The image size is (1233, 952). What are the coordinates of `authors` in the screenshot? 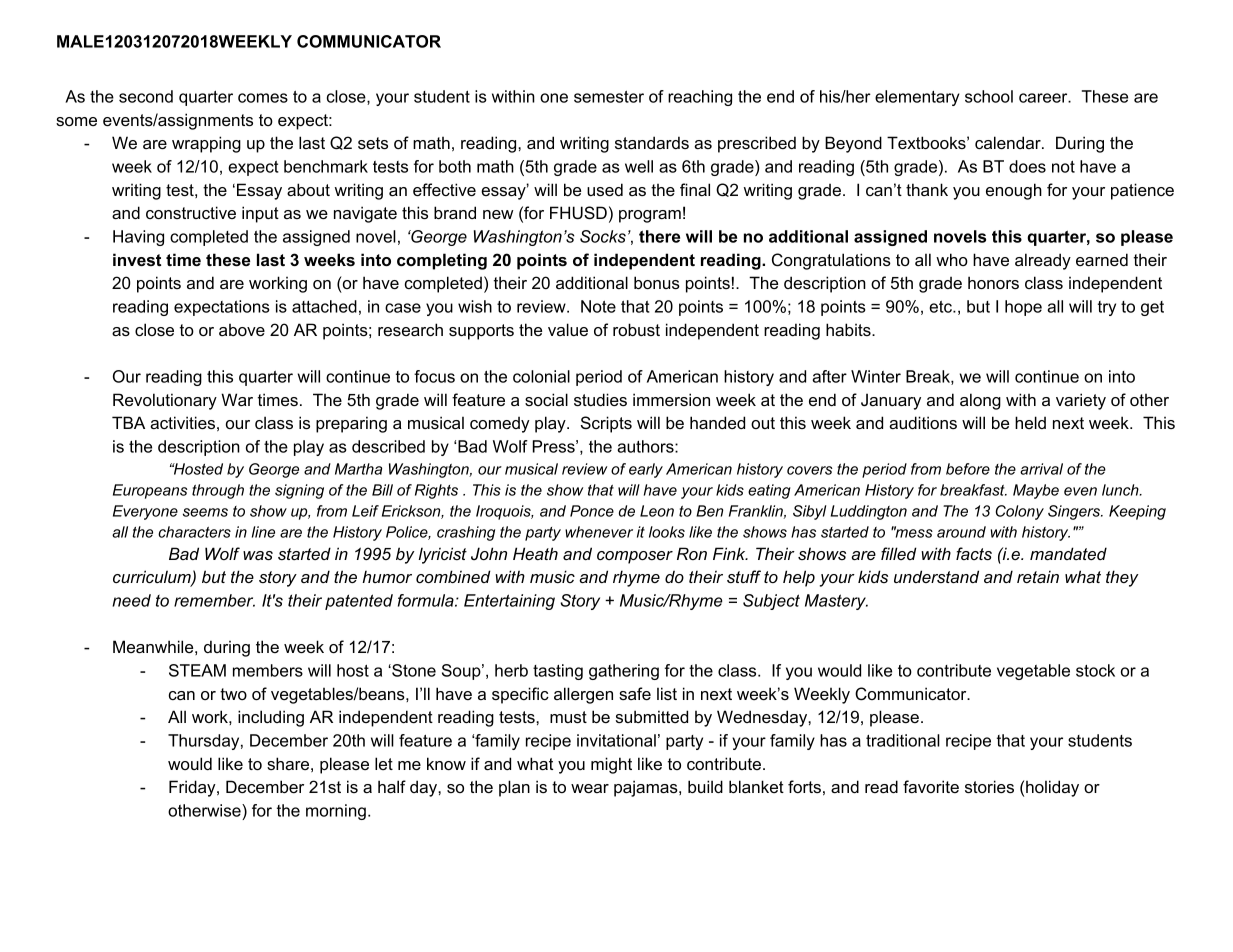 It's located at (646, 446).
